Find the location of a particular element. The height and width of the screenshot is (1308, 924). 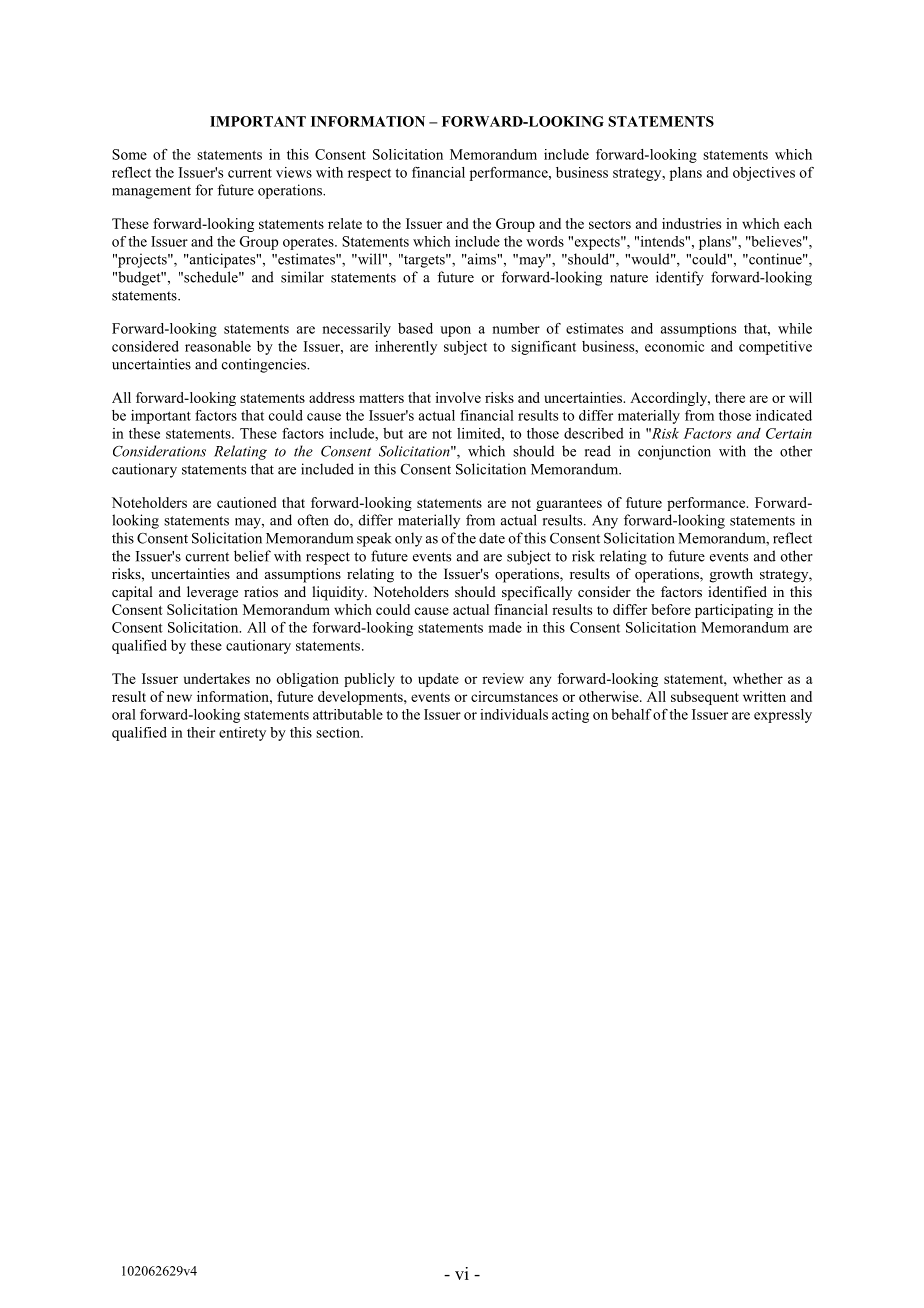

made is located at coordinates (505, 627).
